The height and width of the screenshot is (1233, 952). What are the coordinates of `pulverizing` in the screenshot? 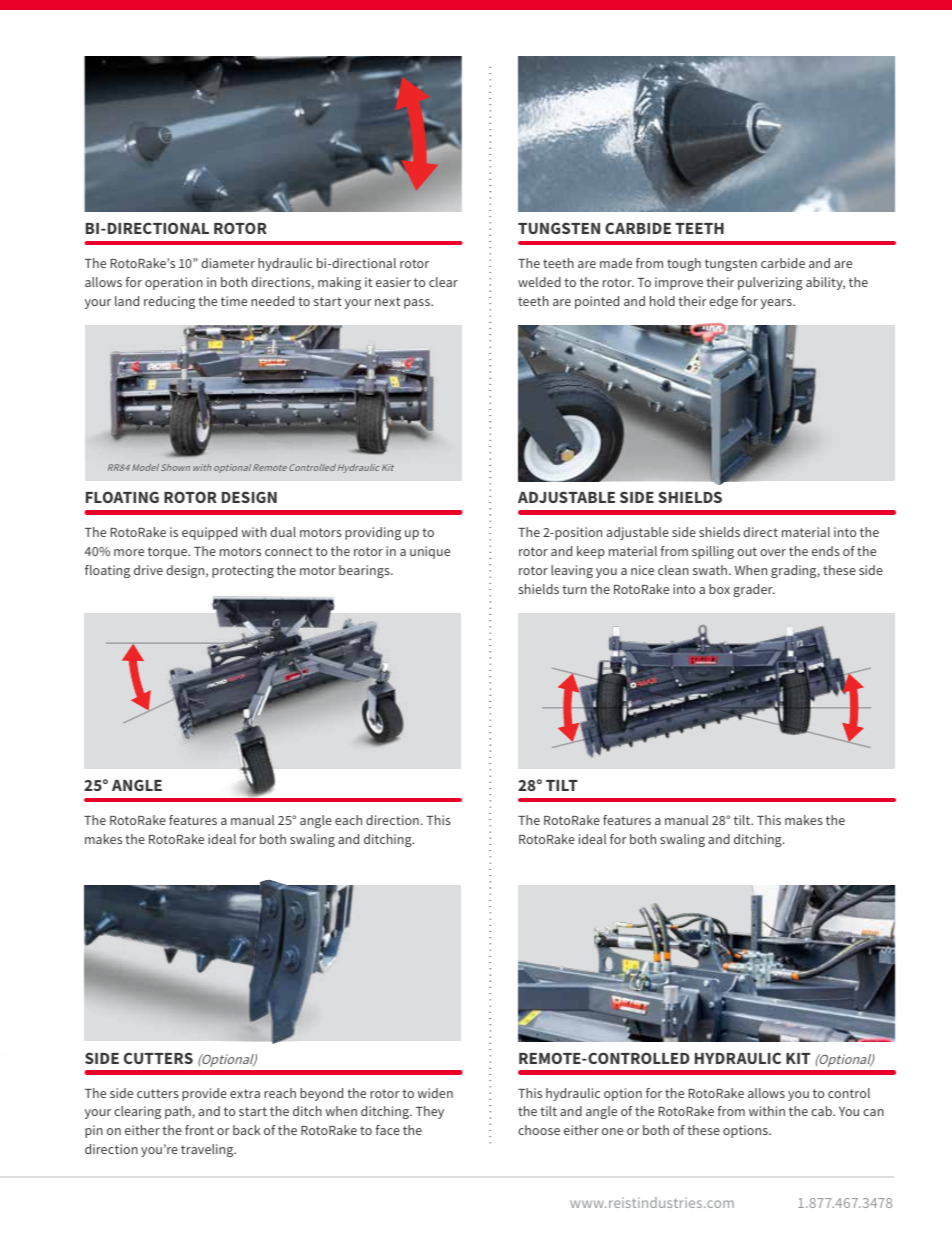 It's located at (770, 283).
